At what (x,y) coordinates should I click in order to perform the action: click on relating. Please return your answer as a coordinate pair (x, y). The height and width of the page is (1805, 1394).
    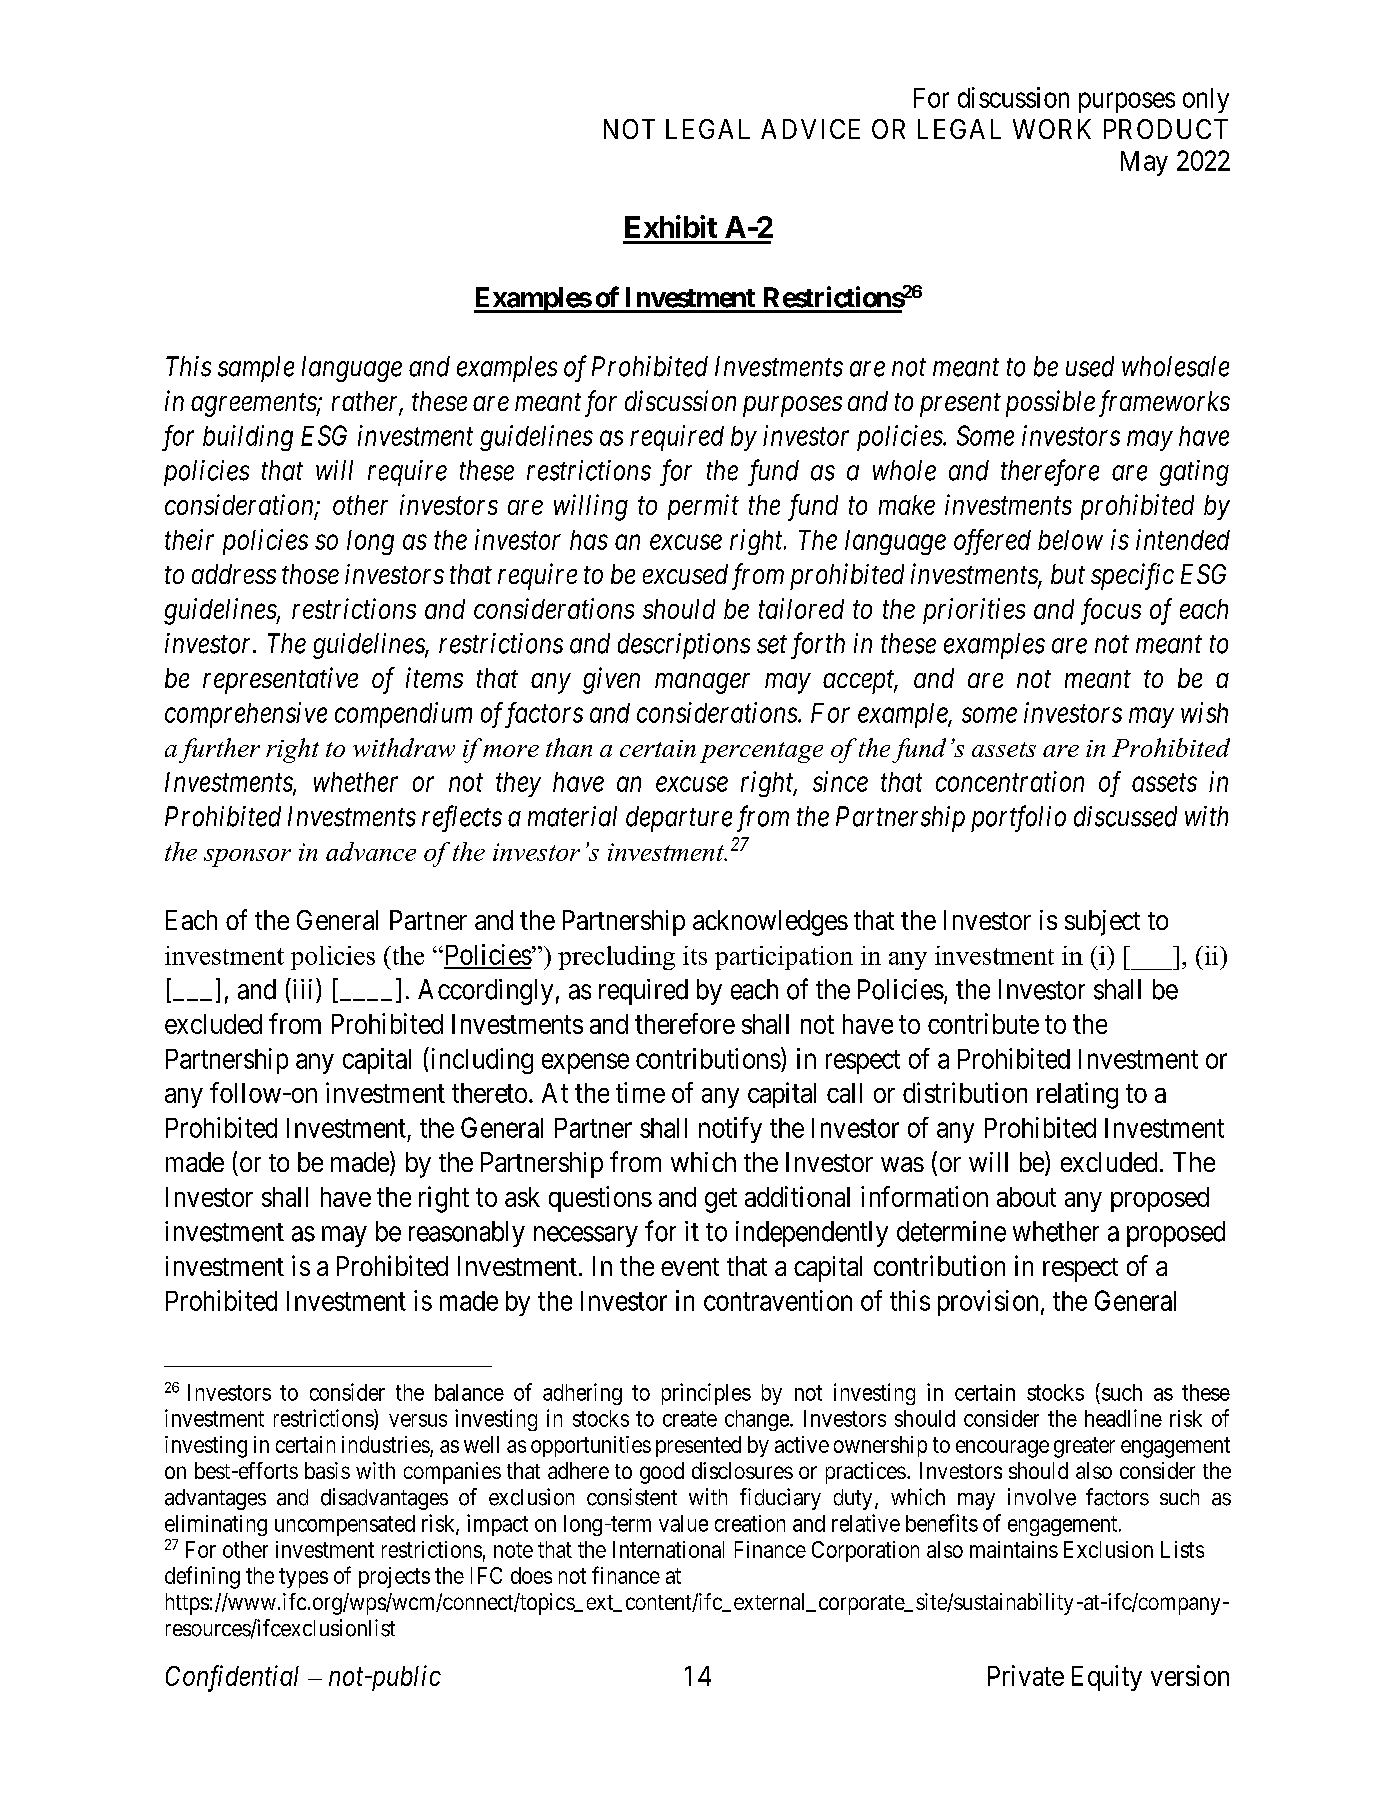
    Looking at the image, I should click on (1077, 1095).
